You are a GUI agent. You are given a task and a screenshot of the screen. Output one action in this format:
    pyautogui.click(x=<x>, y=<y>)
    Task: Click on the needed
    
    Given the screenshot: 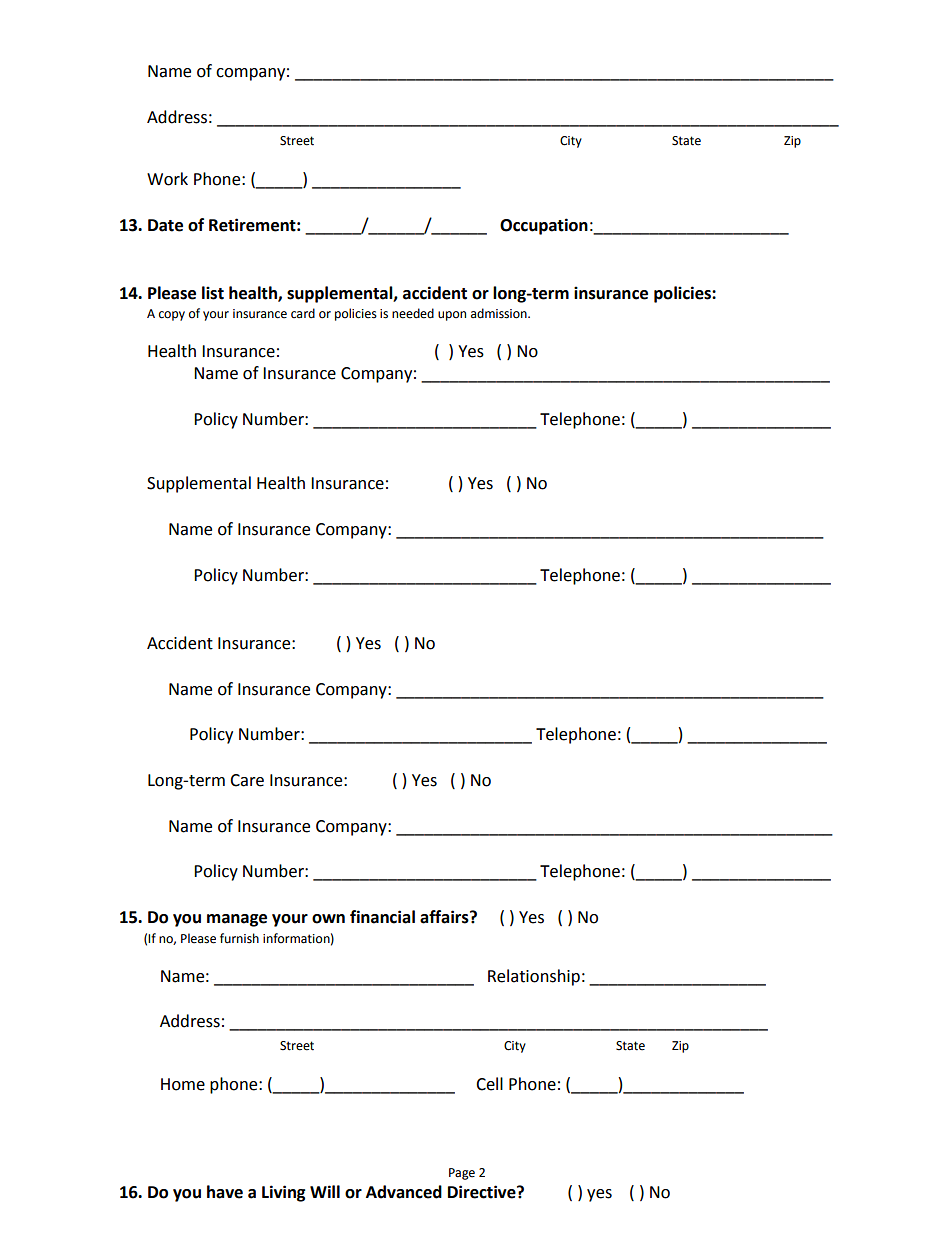 What is the action you would take?
    pyautogui.click(x=413, y=313)
